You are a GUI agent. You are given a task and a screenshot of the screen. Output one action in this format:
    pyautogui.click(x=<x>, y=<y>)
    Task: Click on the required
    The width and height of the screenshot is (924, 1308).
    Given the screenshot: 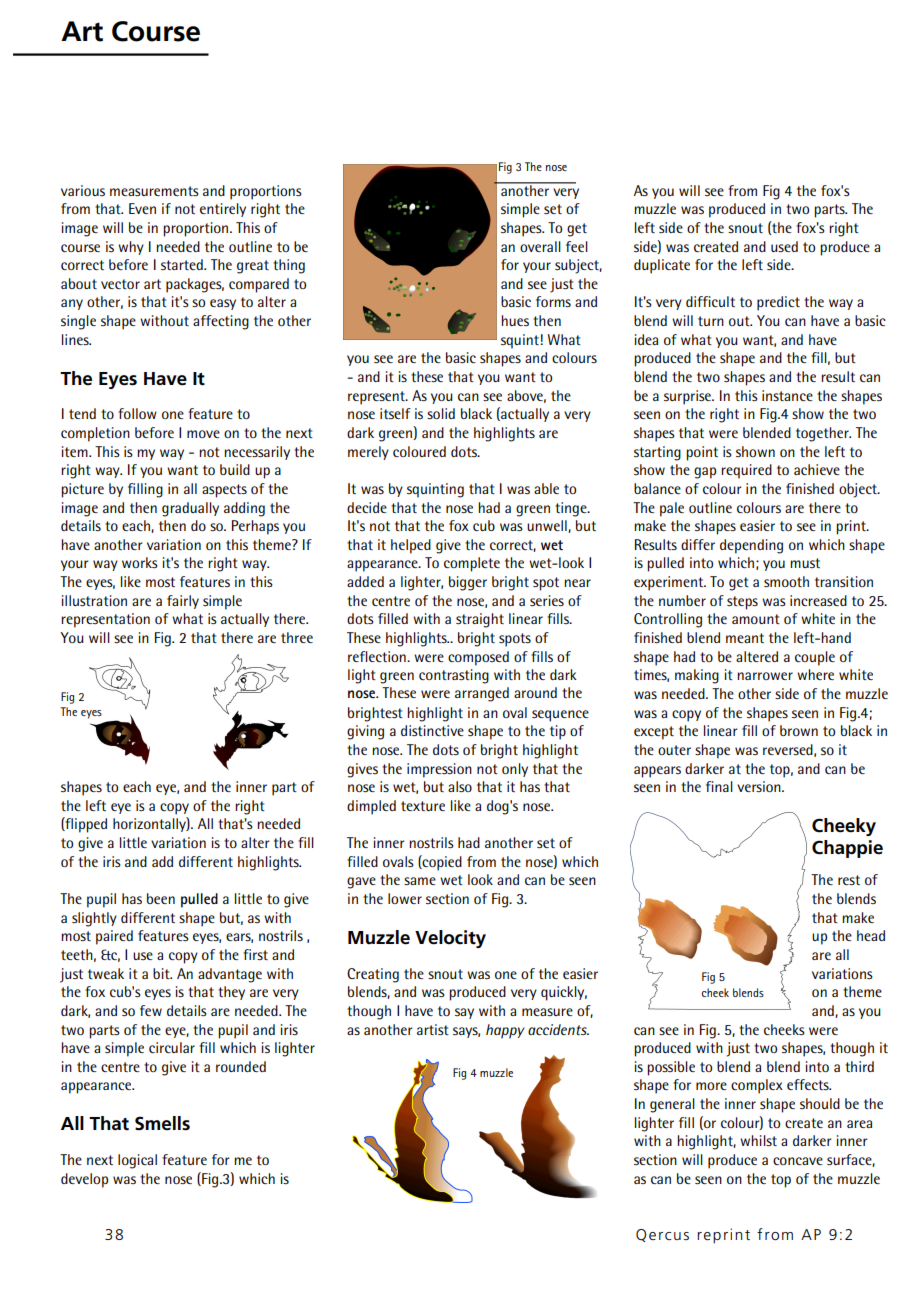 What is the action you would take?
    pyautogui.click(x=746, y=471)
